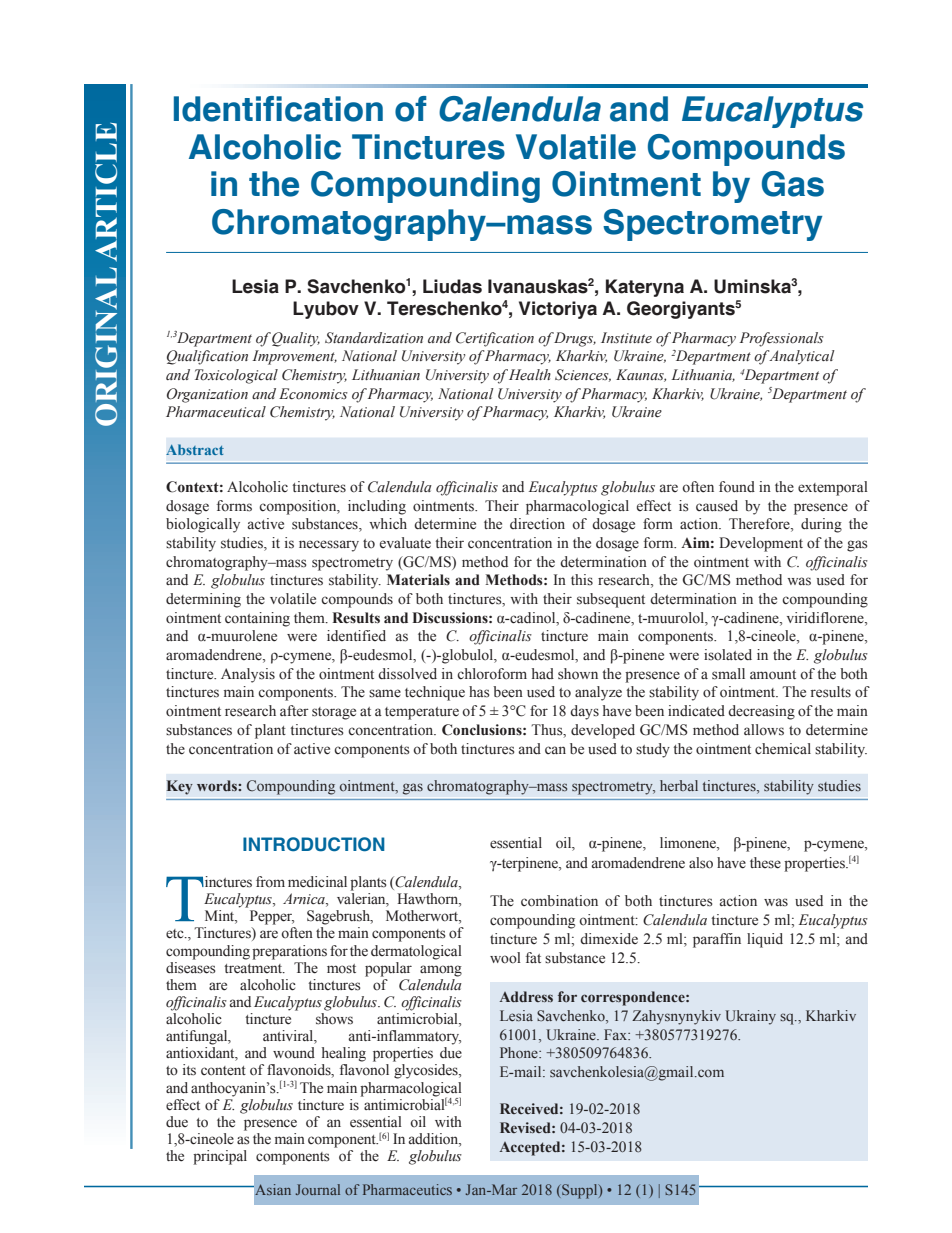 Image resolution: width=952 pixels, height=1233 pixels. What do you see at coordinates (537, 524) in the screenshot?
I see `direction` at bounding box center [537, 524].
